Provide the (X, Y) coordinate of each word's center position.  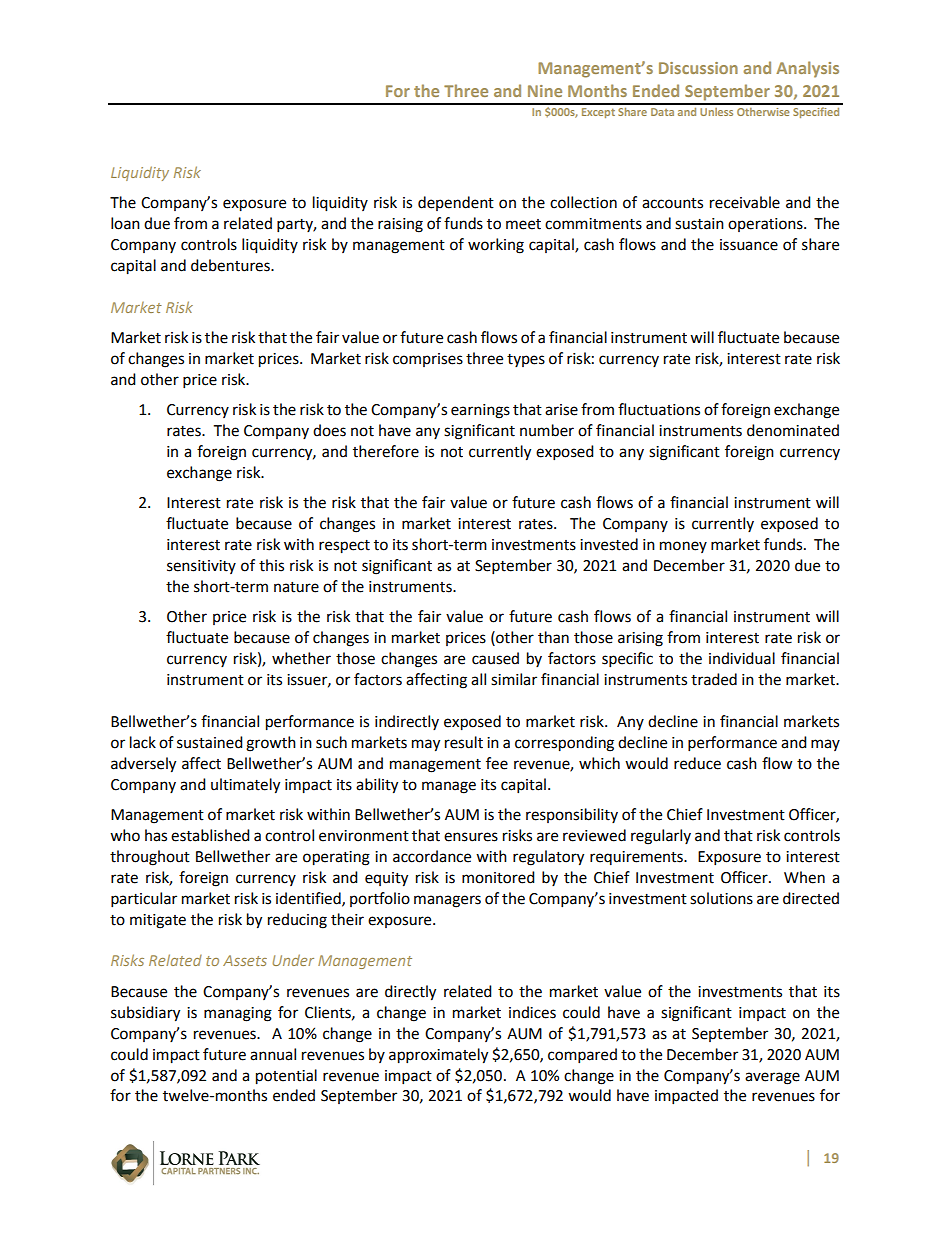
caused (495, 658)
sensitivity (201, 567)
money (683, 547)
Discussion (698, 68)
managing (238, 1014)
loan (125, 223)
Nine (545, 91)
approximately (438, 1056)
